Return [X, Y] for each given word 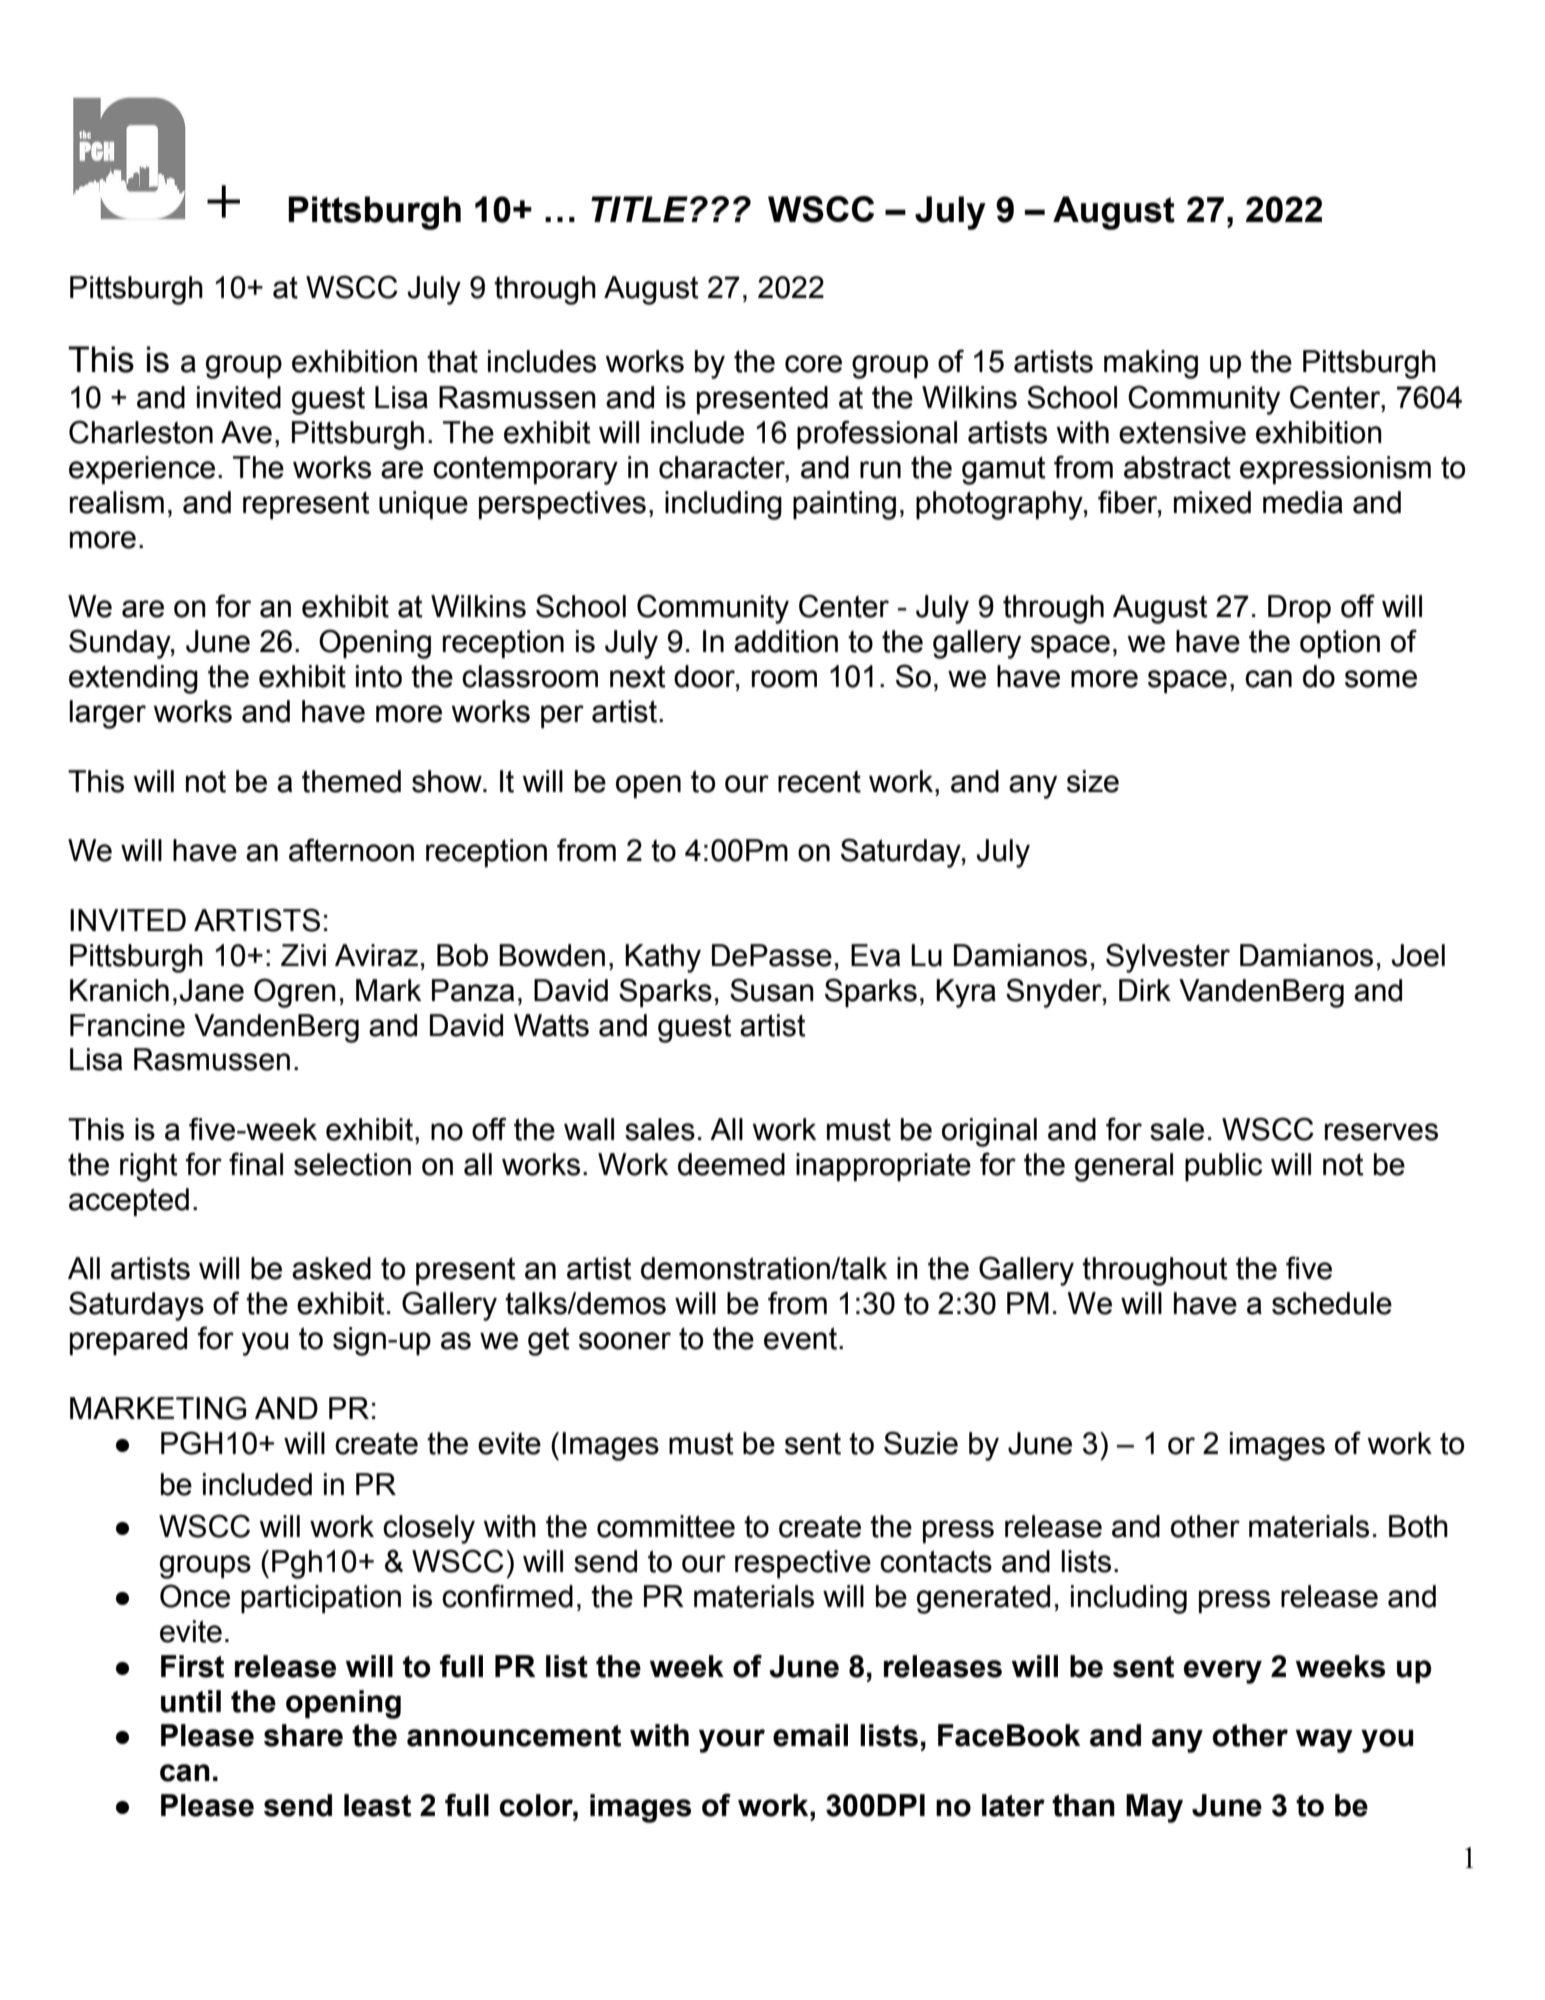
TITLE [639, 209]
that [452, 361]
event [800, 1338]
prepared [128, 1341]
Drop [1299, 609]
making [1151, 364]
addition [786, 641]
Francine [127, 1025]
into [379, 676]
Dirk [1145, 990]
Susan [772, 990]
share [303, 1735]
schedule [1332, 1303]
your [732, 1741]
